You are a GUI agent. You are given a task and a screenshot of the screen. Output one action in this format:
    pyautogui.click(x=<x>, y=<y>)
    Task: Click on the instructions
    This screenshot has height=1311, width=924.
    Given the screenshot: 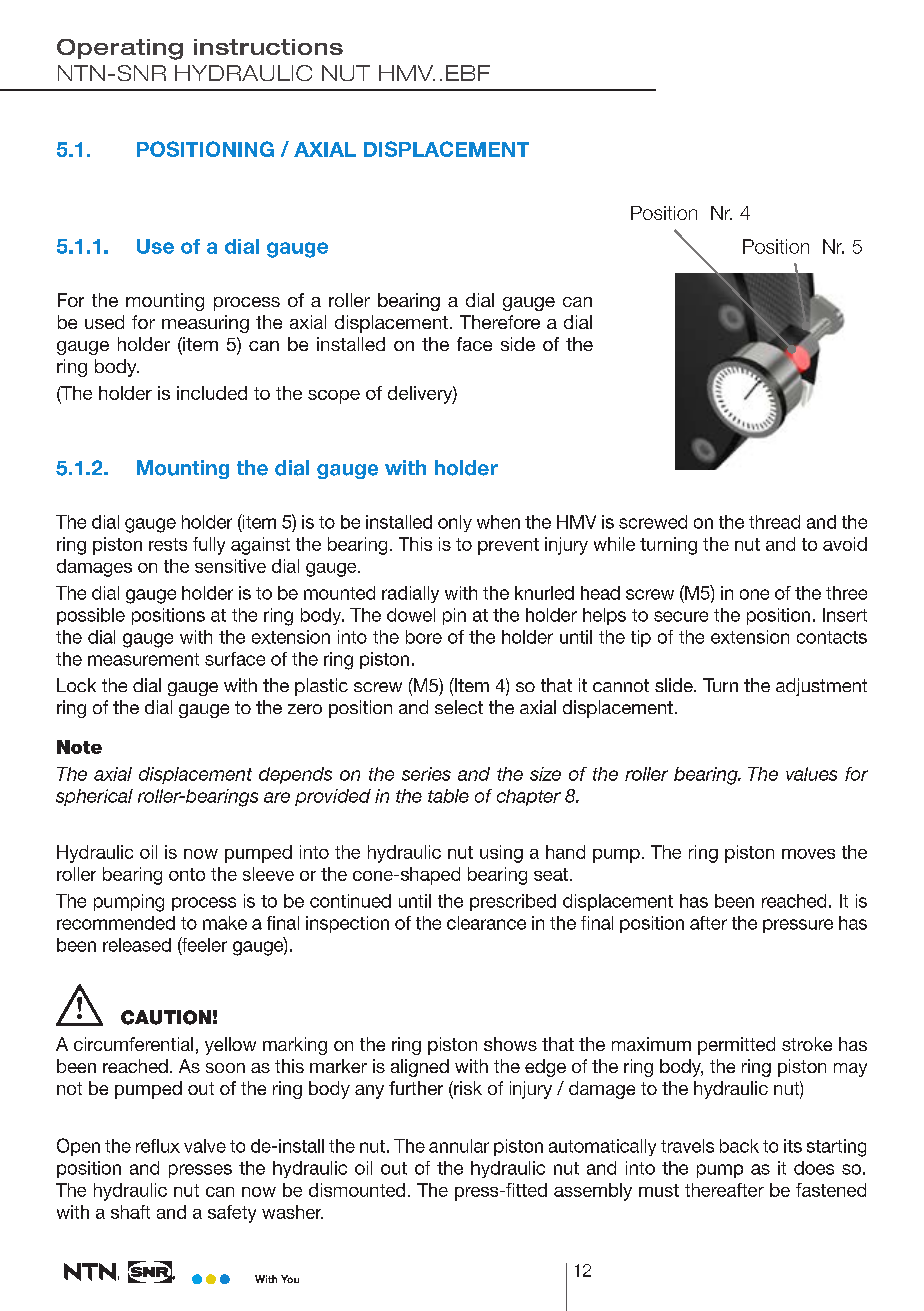 What is the action you would take?
    pyautogui.click(x=268, y=47)
